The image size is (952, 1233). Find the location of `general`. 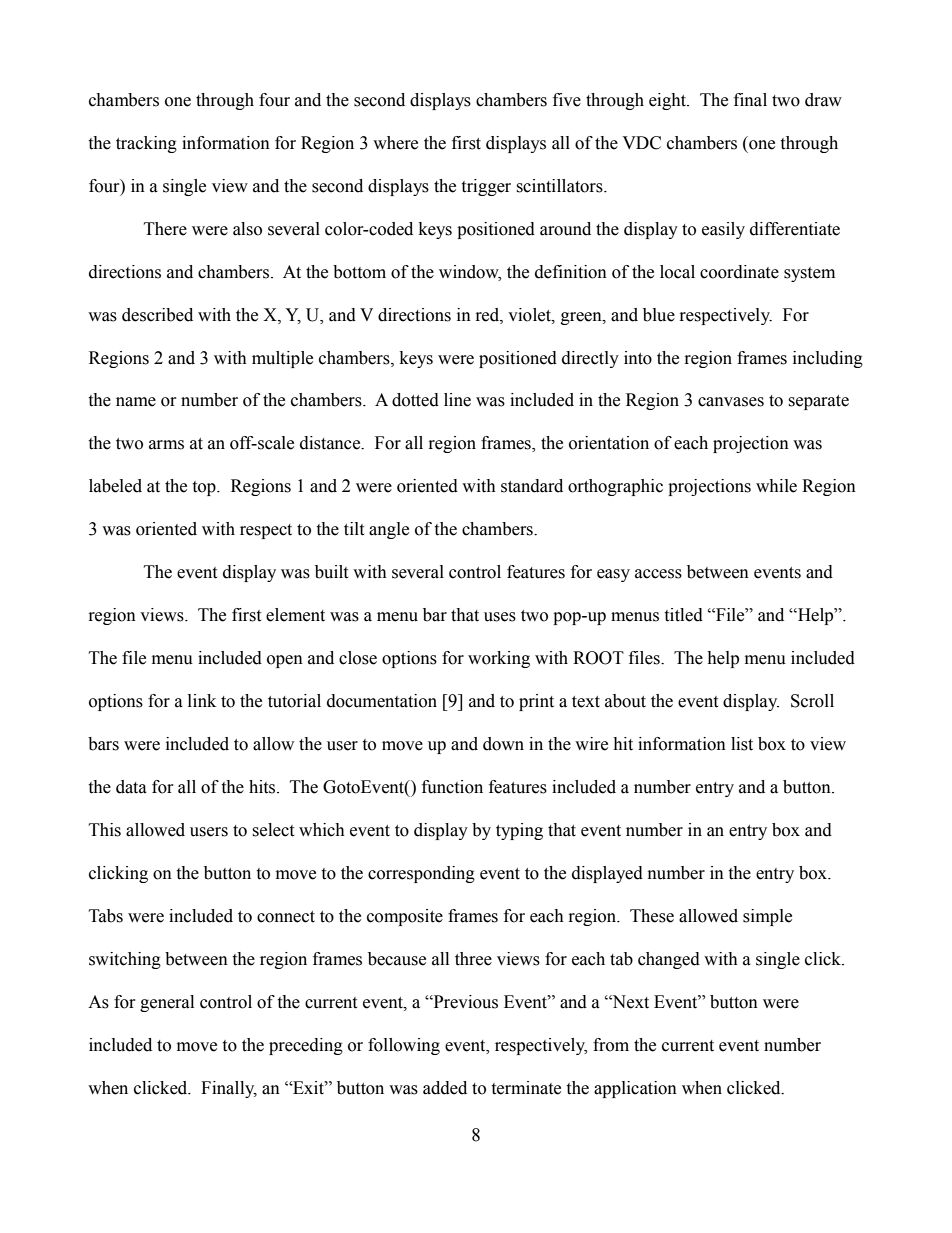

general is located at coordinates (167, 1003).
